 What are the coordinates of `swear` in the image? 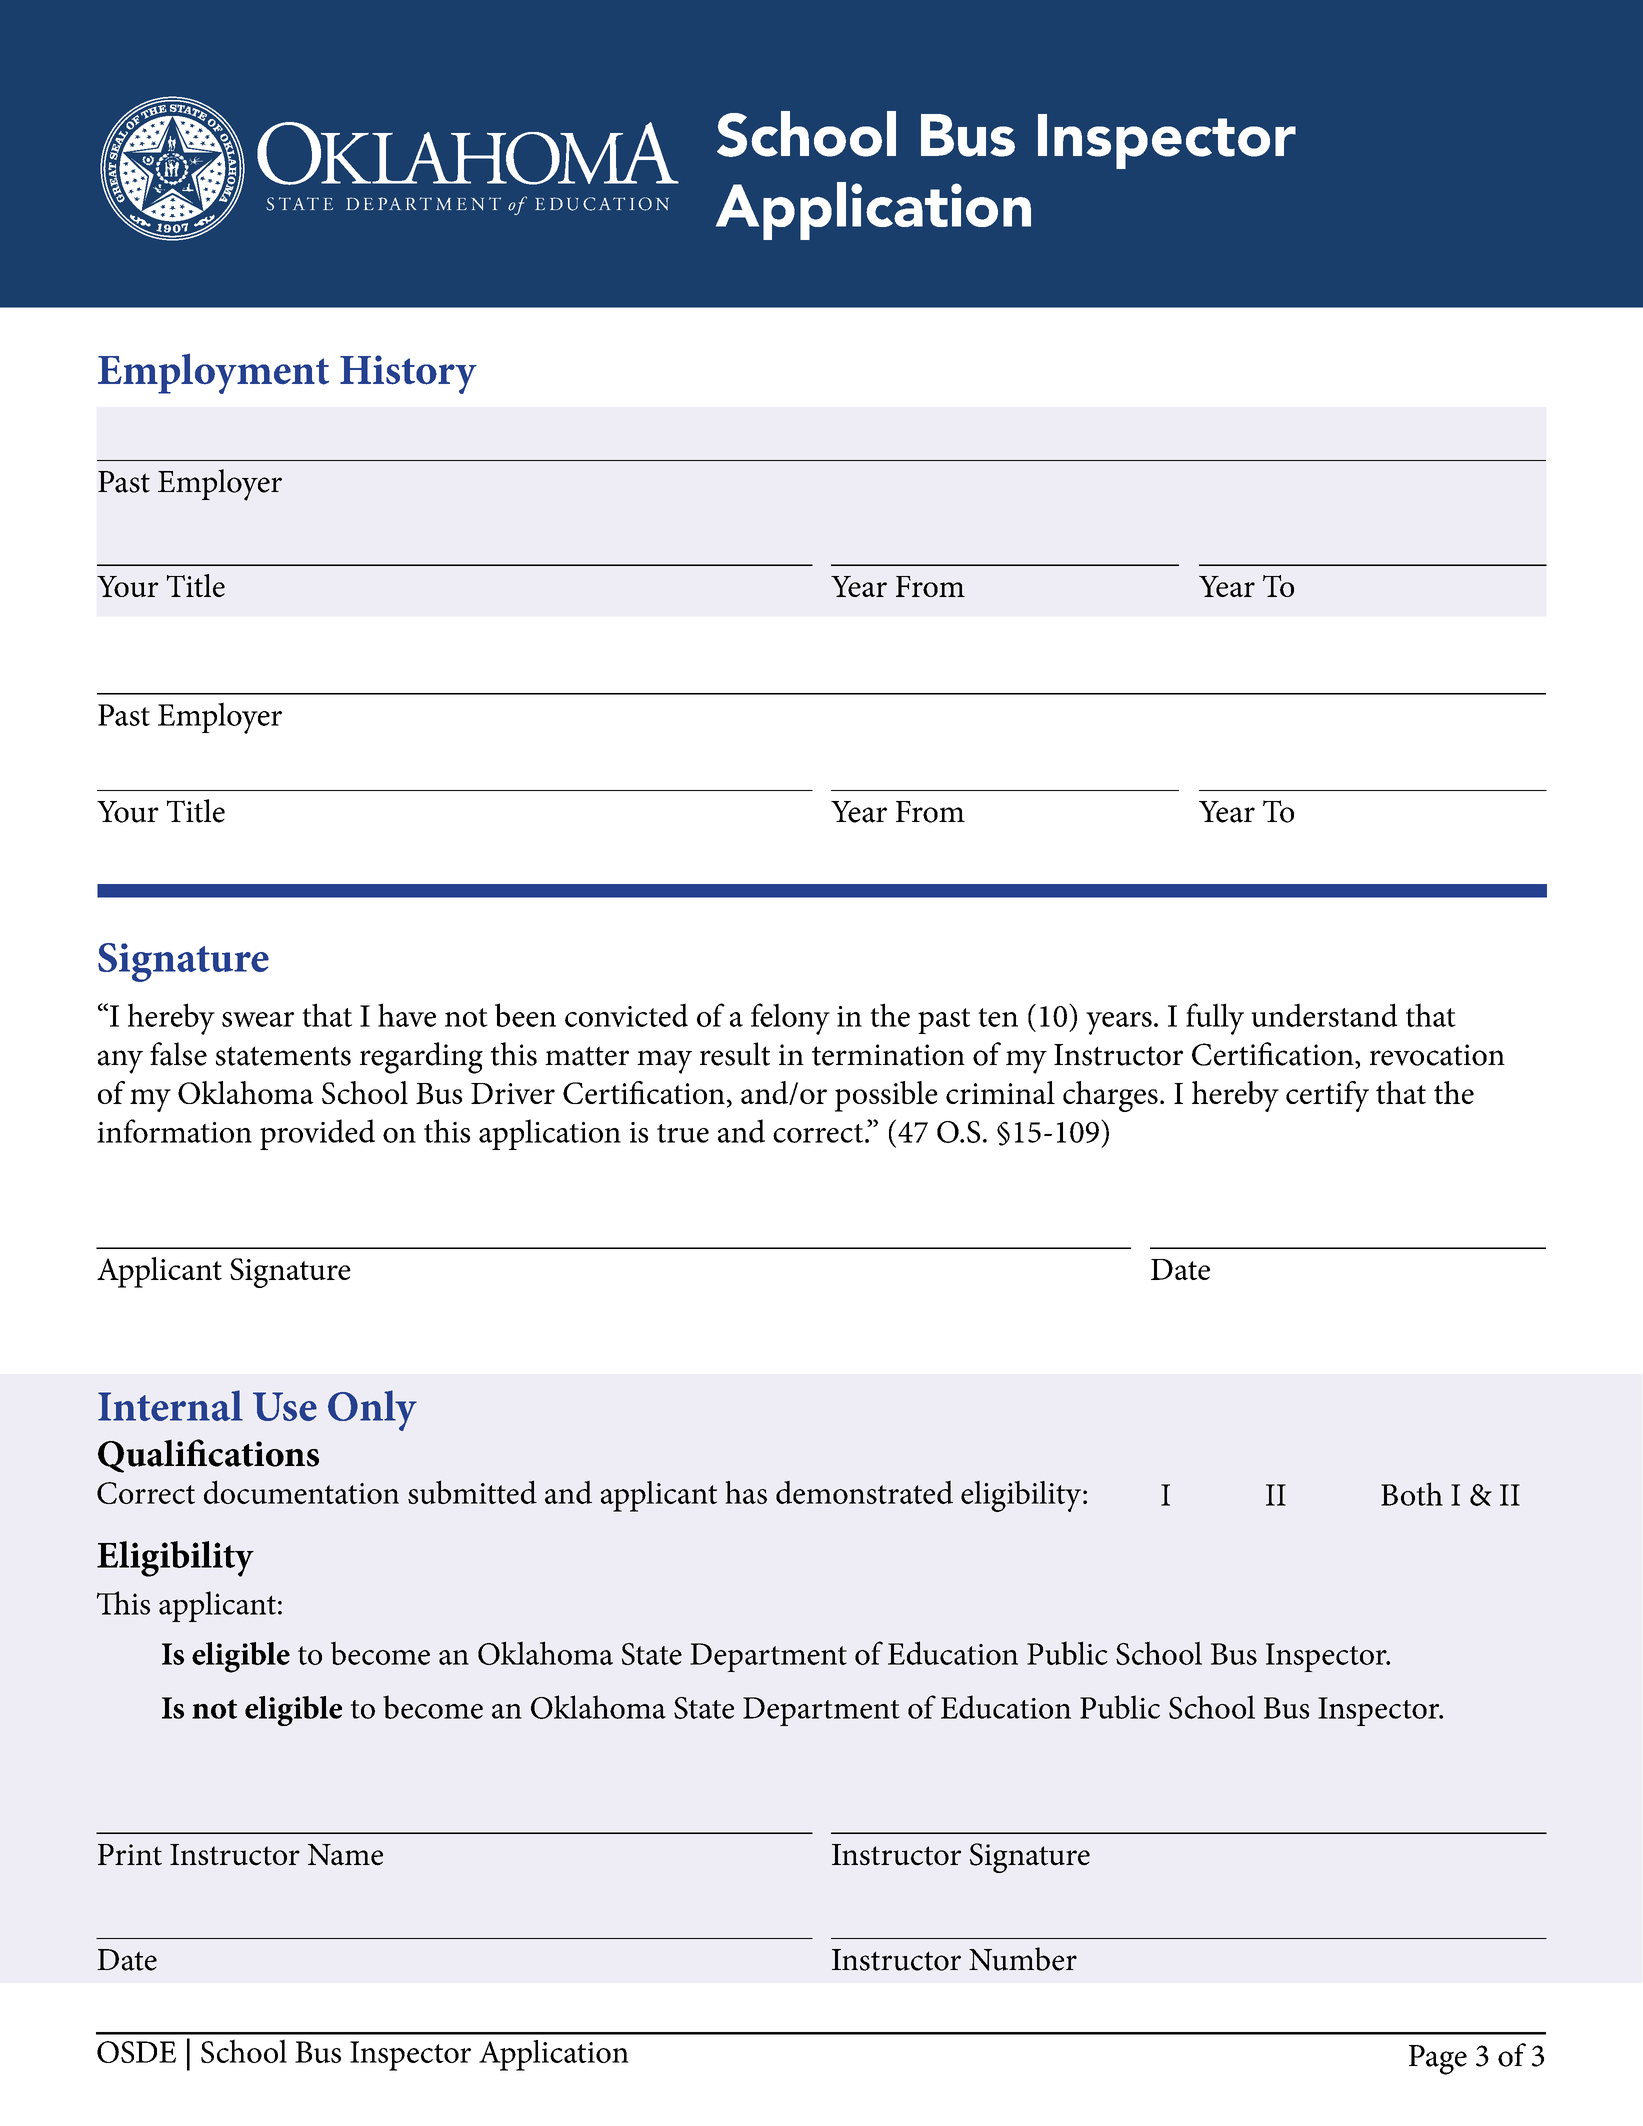 It's located at (258, 1019).
